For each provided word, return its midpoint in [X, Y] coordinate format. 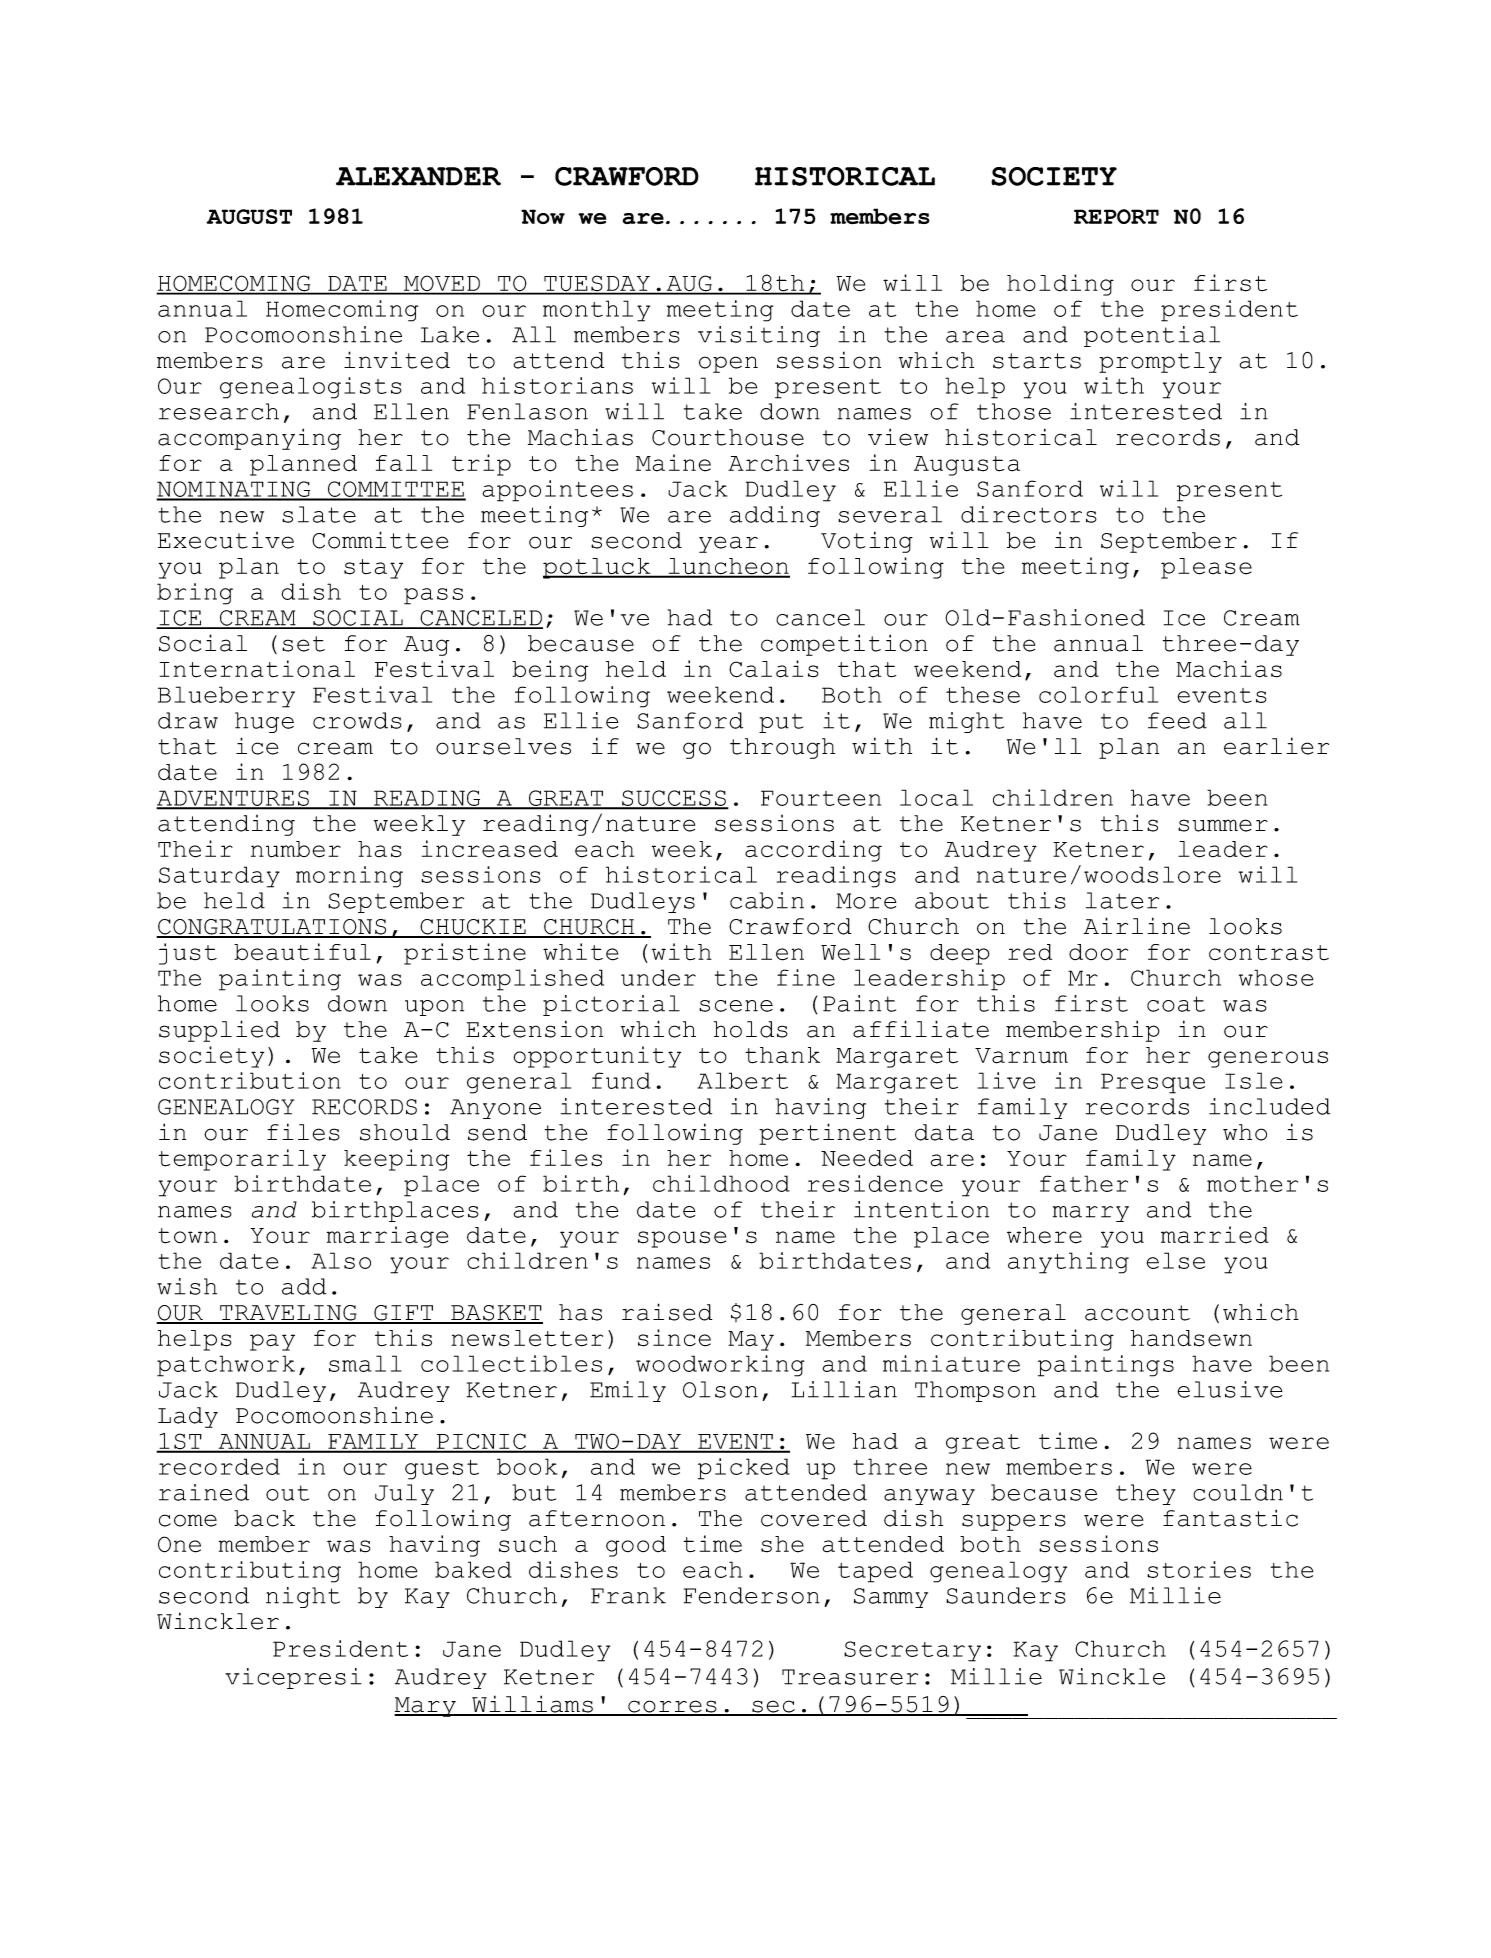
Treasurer [850, 1677]
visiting [759, 336]
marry [1091, 1214]
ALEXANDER [418, 176]
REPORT [1116, 216]
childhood [721, 1183]
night [303, 1597]
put [781, 723]
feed [1177, 720]
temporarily [242, 1160]
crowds [357, 720]
